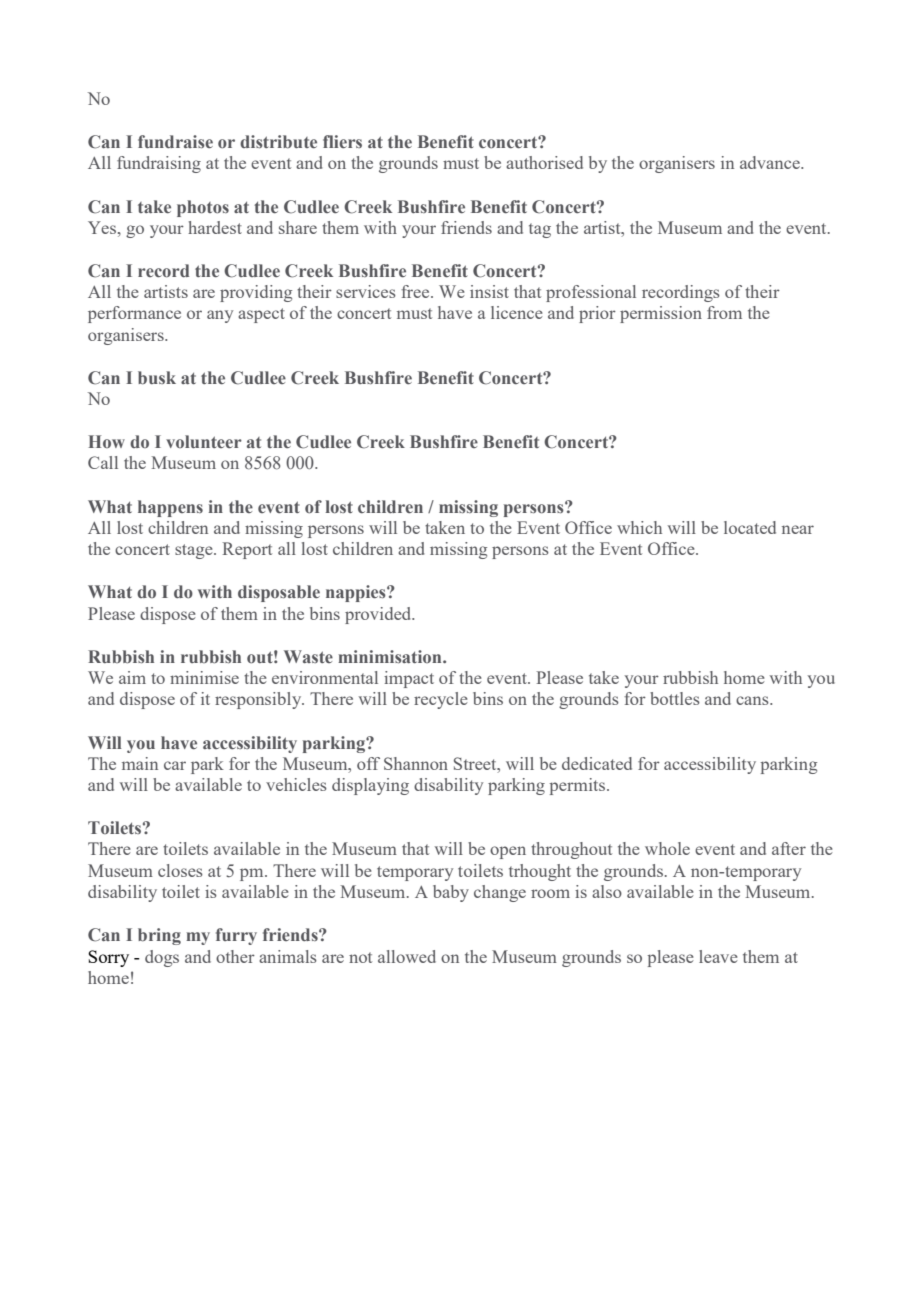 The width and height of the screenshot is (924, 1308). What do you see at coordinates (175, 765) in the screenshot?
I see `car` at bounding box center [175, 765].
